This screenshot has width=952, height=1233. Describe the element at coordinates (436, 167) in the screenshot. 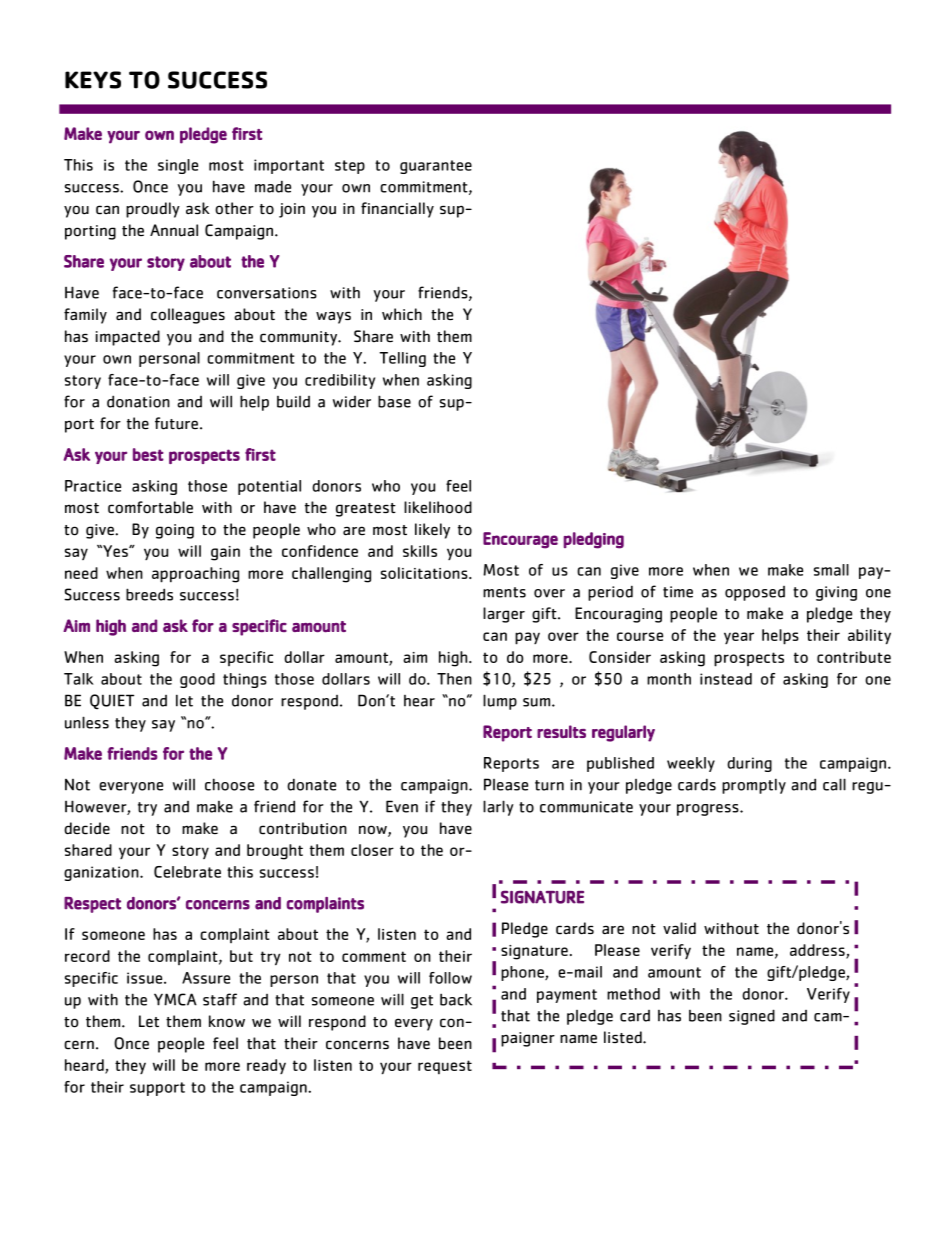

I see `guarantee` at that location.
